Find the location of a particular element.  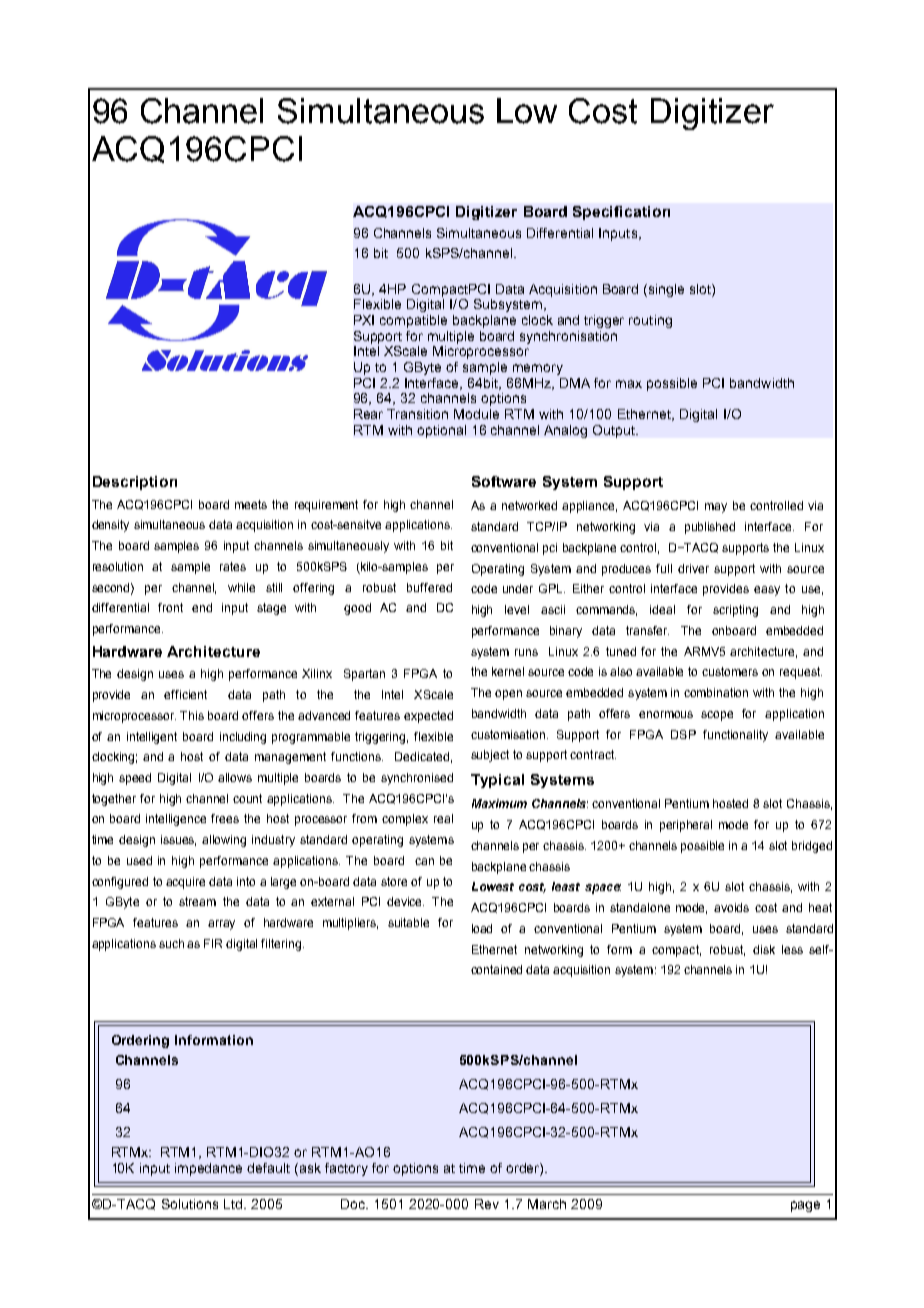

impedance is located at coordinates (208, 1169).
